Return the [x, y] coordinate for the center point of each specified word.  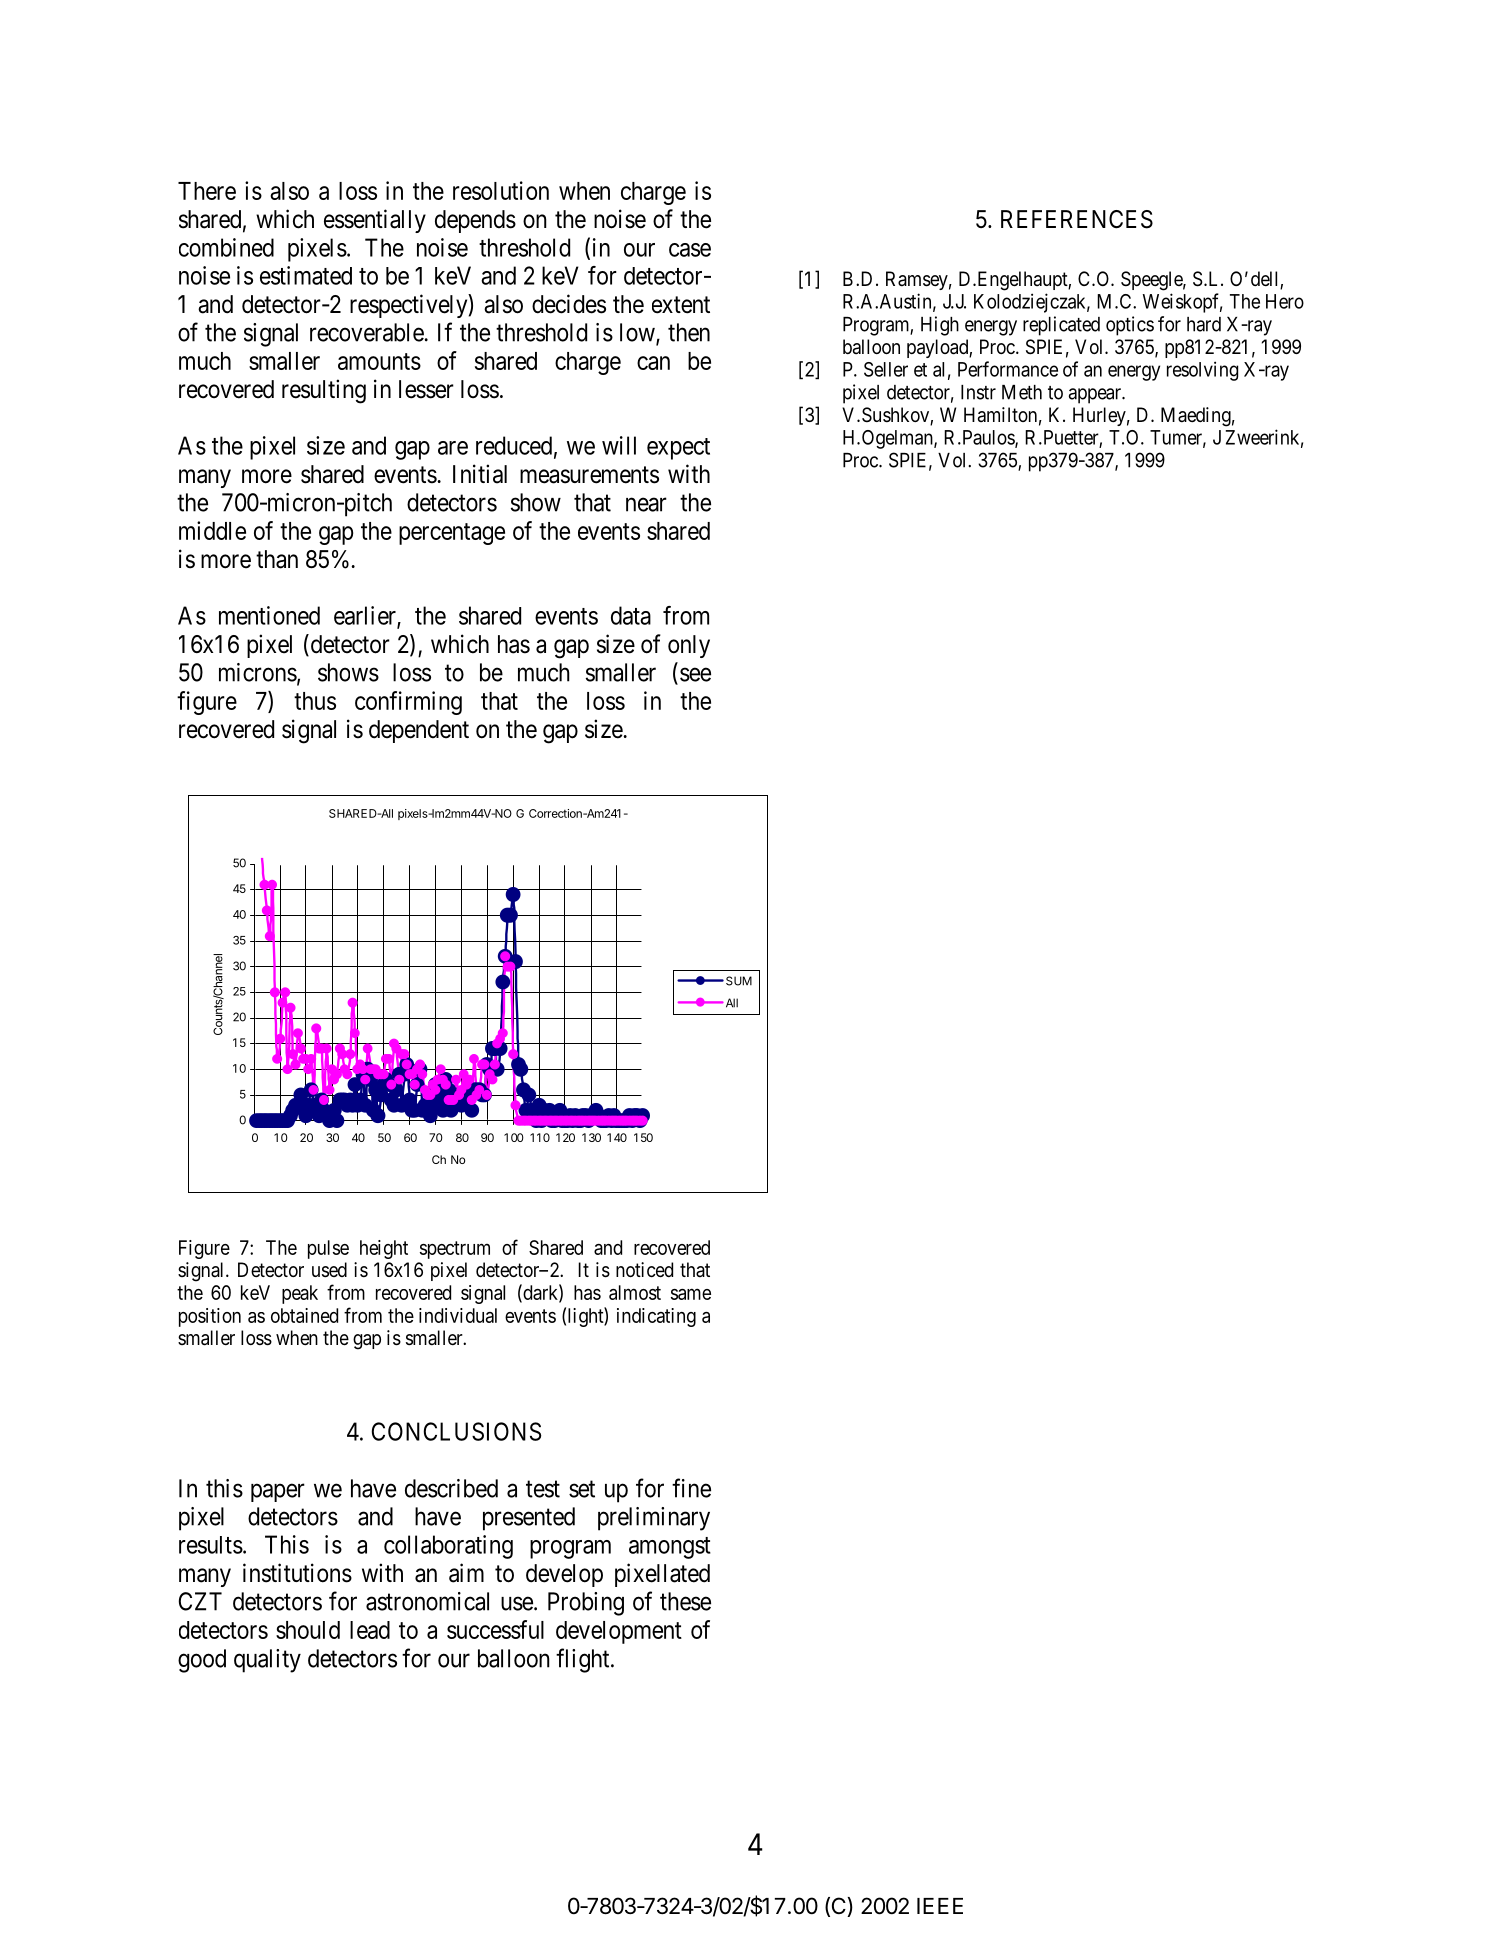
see [695, 675]
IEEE [940, 1906]
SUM [739, 981]
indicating [656, 1317]
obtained [304, 1315]
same [691, 1294]
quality [267, 1661]
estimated [306, 275]
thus [315, 701]
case [690, 250]
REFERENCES [1077, 219]
